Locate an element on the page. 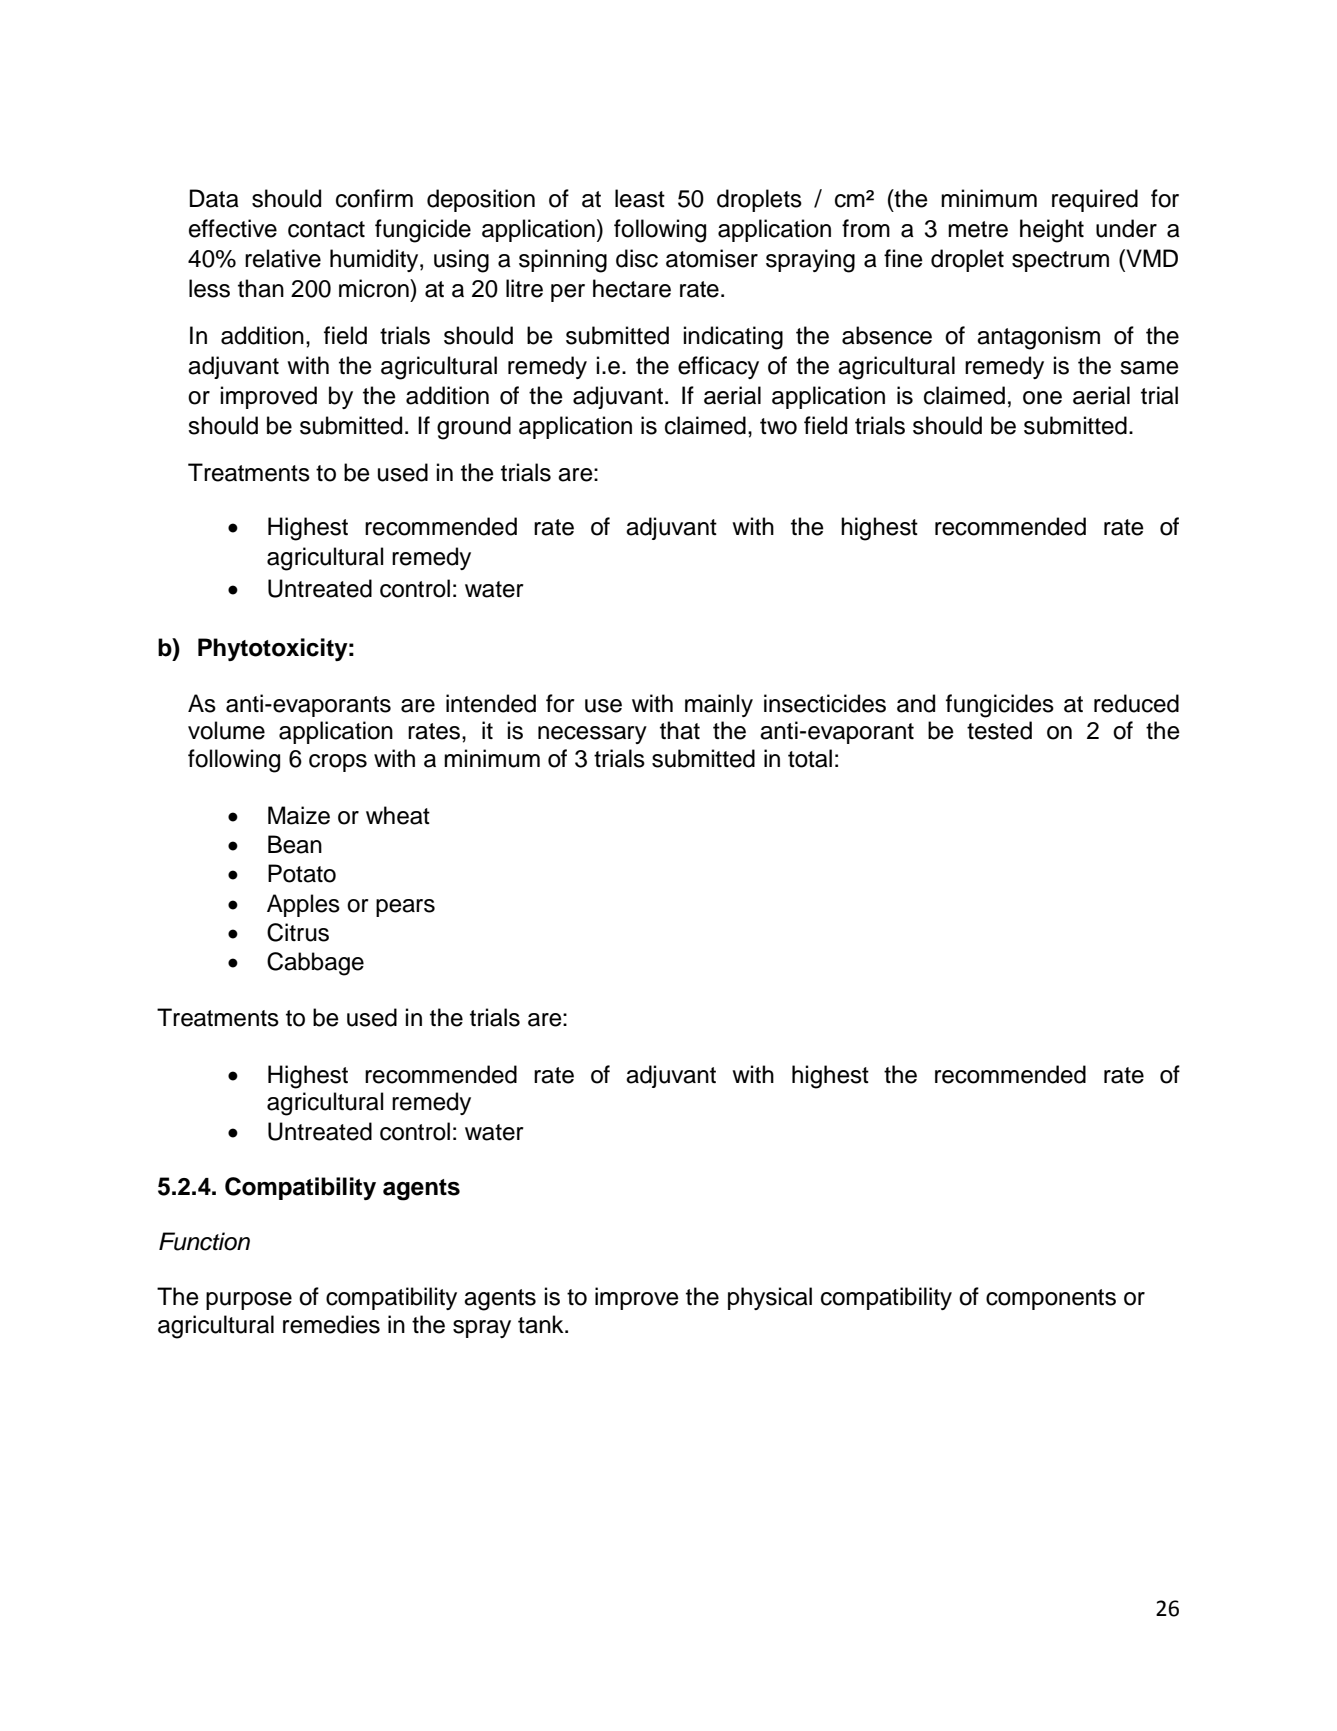 The image size is (1337, 1731). height is located at coordinates (1052, 231).
